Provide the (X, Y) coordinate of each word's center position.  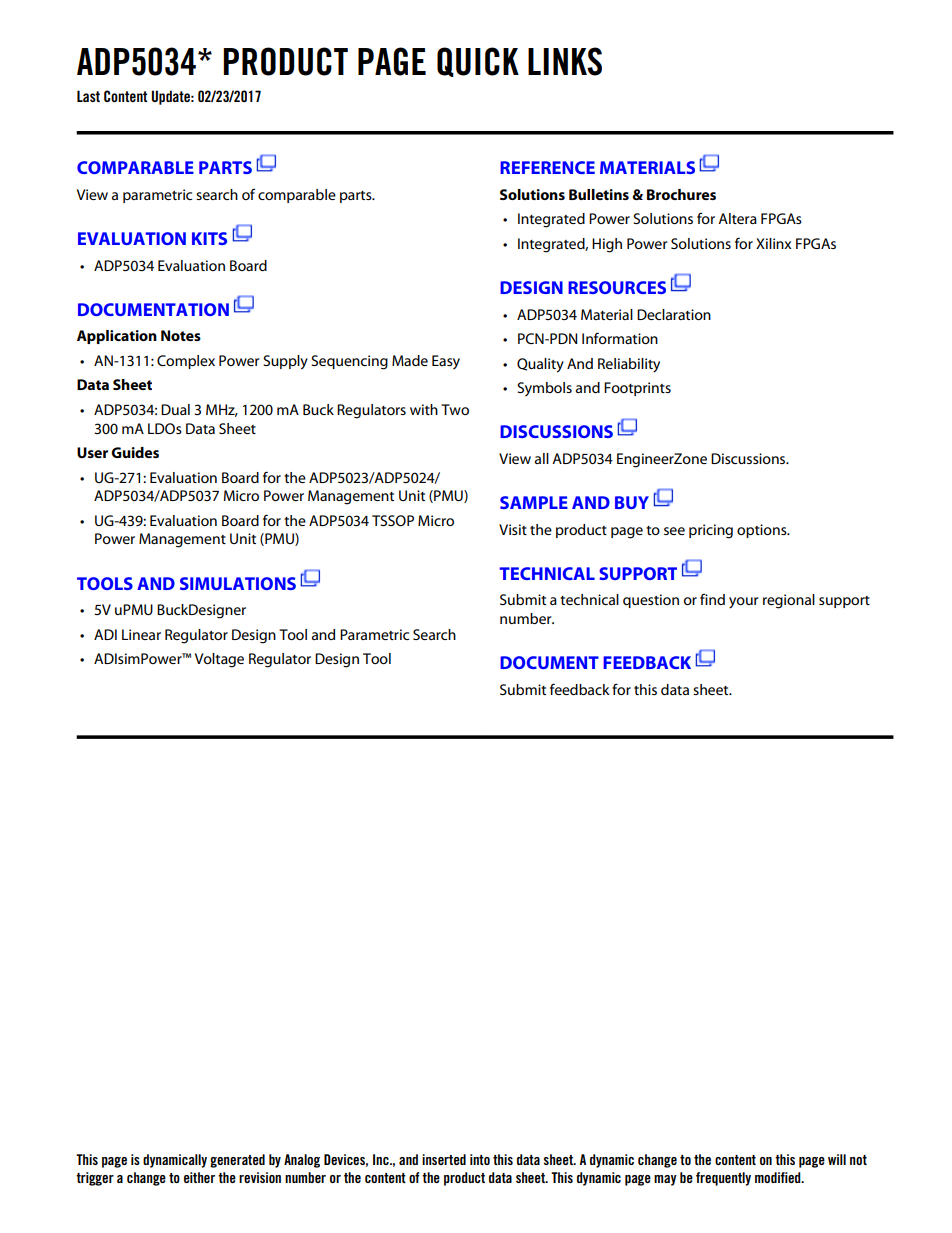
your (744, 603)
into (480, 1159)
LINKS (565, 61)
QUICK (478, 62)
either (199, 1177)
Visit (513, 529)
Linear (141, 634)
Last (88, 96)
